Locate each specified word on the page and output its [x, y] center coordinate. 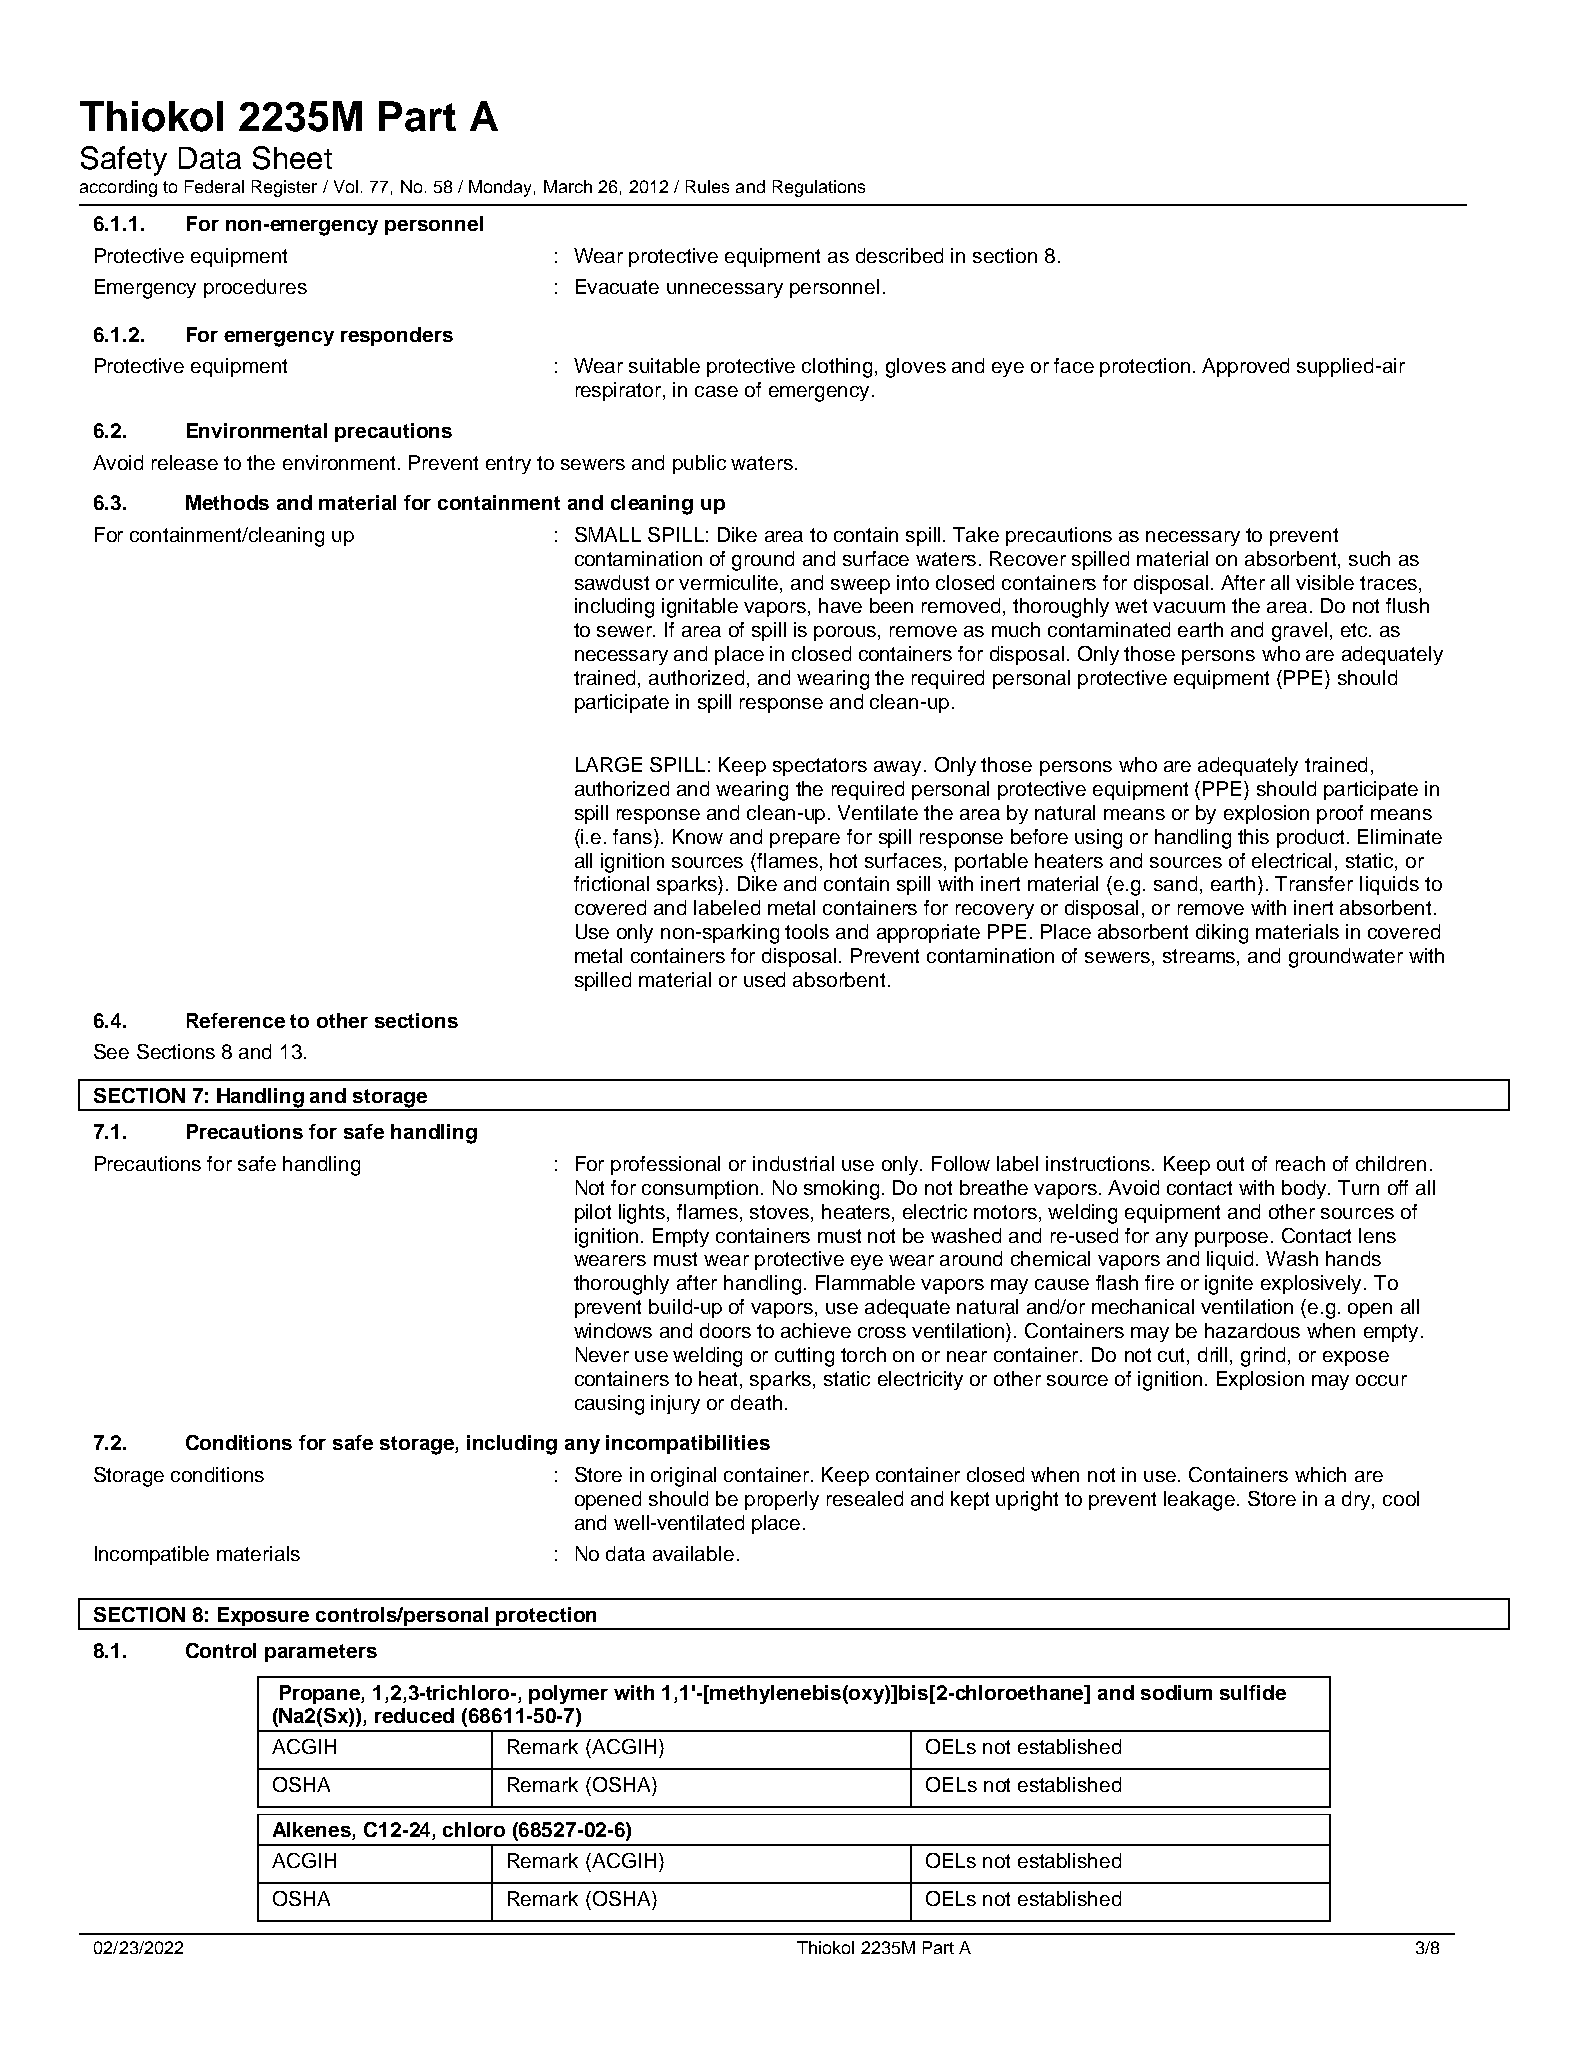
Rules [707, 186]
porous [846, 633]
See [111, 1051]
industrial [793, 1163]
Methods [227, 502]
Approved [1245, 367]
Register [284, 188]
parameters [321, 1653]
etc [1355, 630]
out [1230, 1164]
